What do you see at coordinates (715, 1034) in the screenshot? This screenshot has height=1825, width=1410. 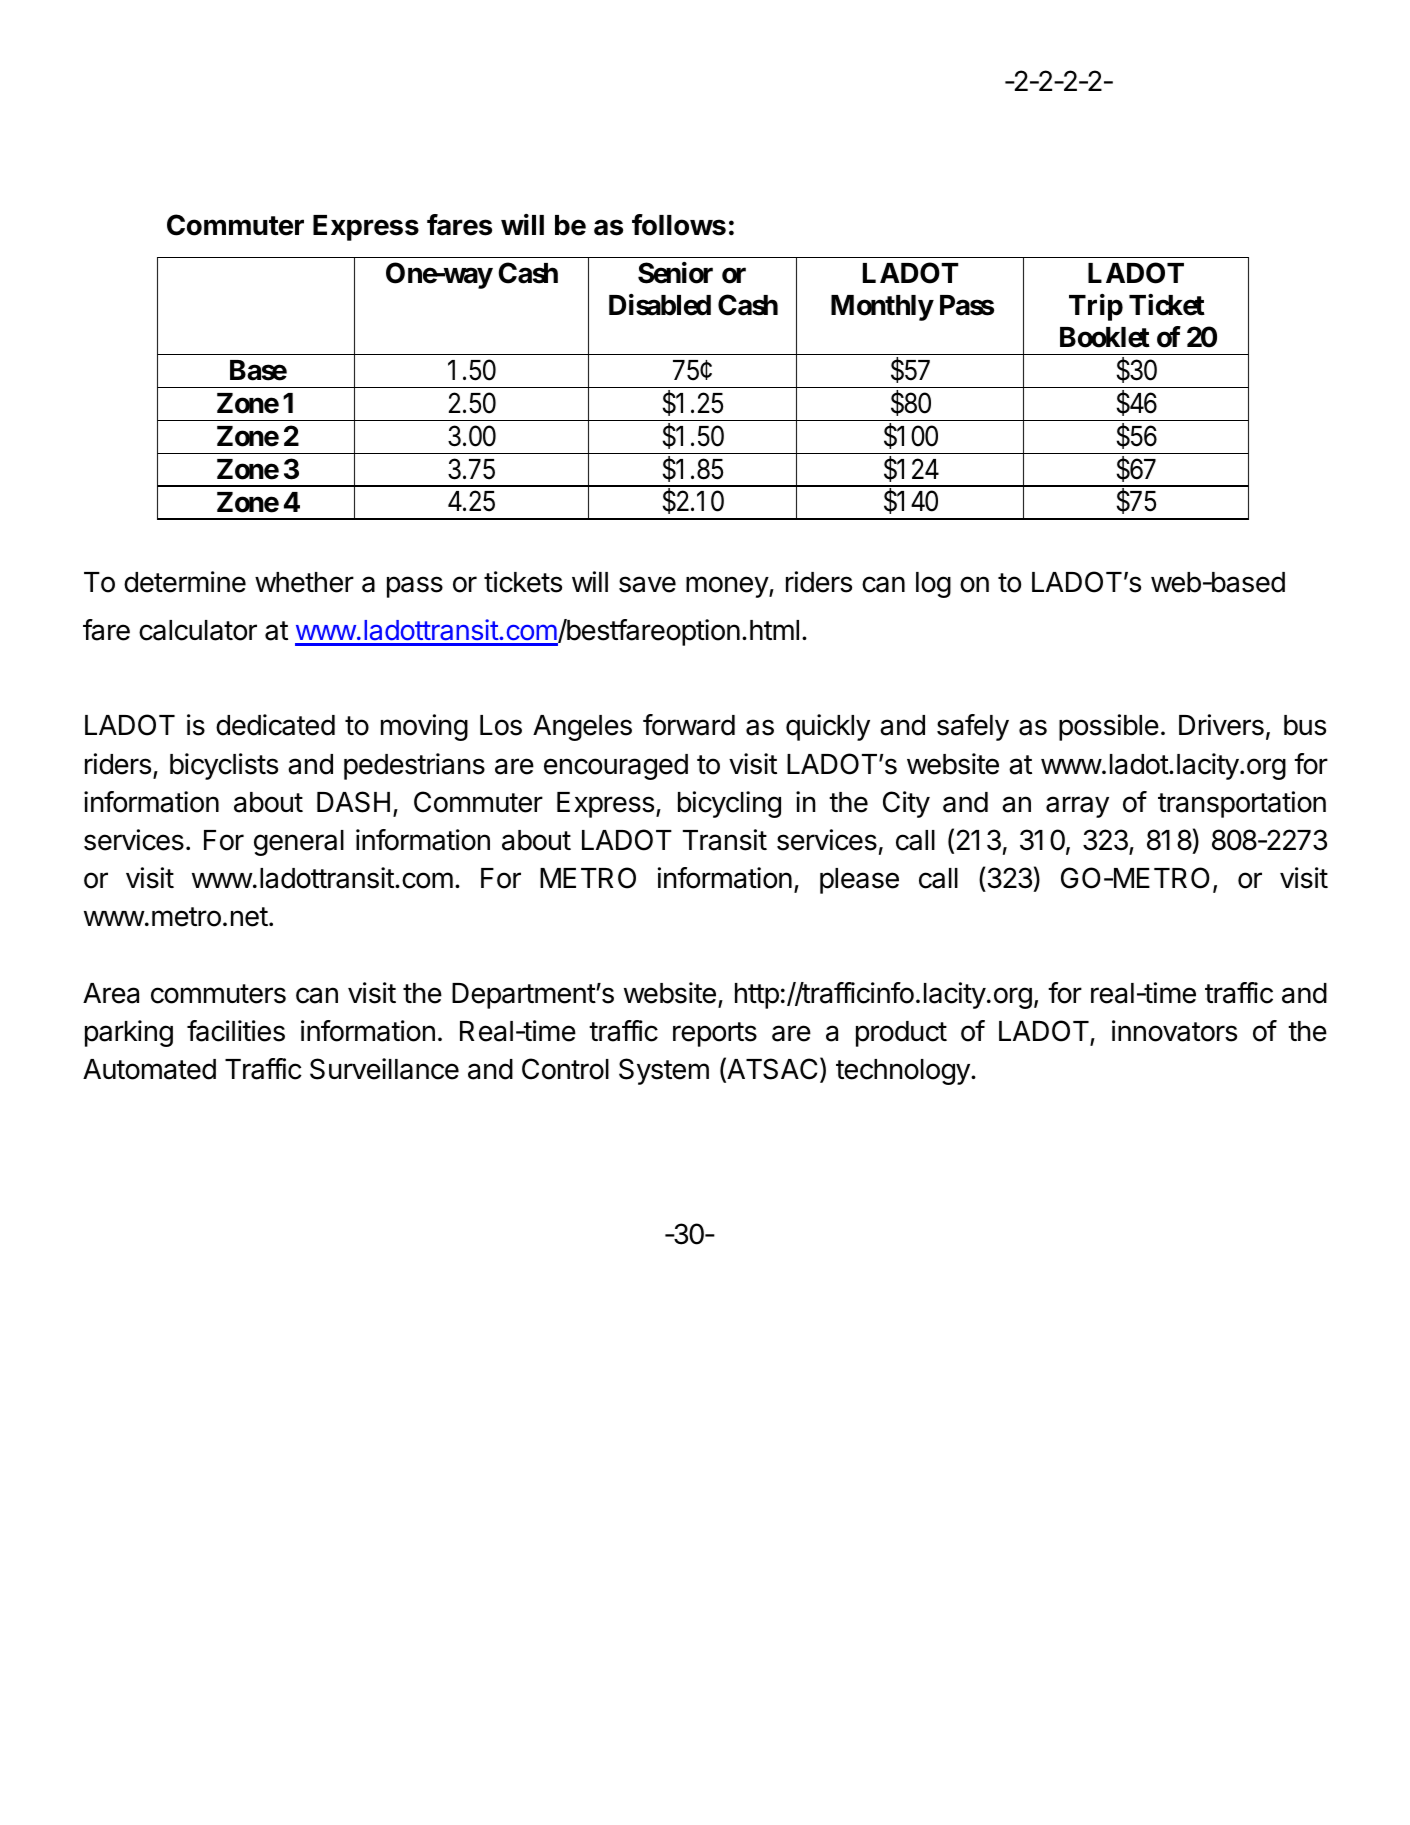 I see `reports` at bounding box center [715, 1034].
